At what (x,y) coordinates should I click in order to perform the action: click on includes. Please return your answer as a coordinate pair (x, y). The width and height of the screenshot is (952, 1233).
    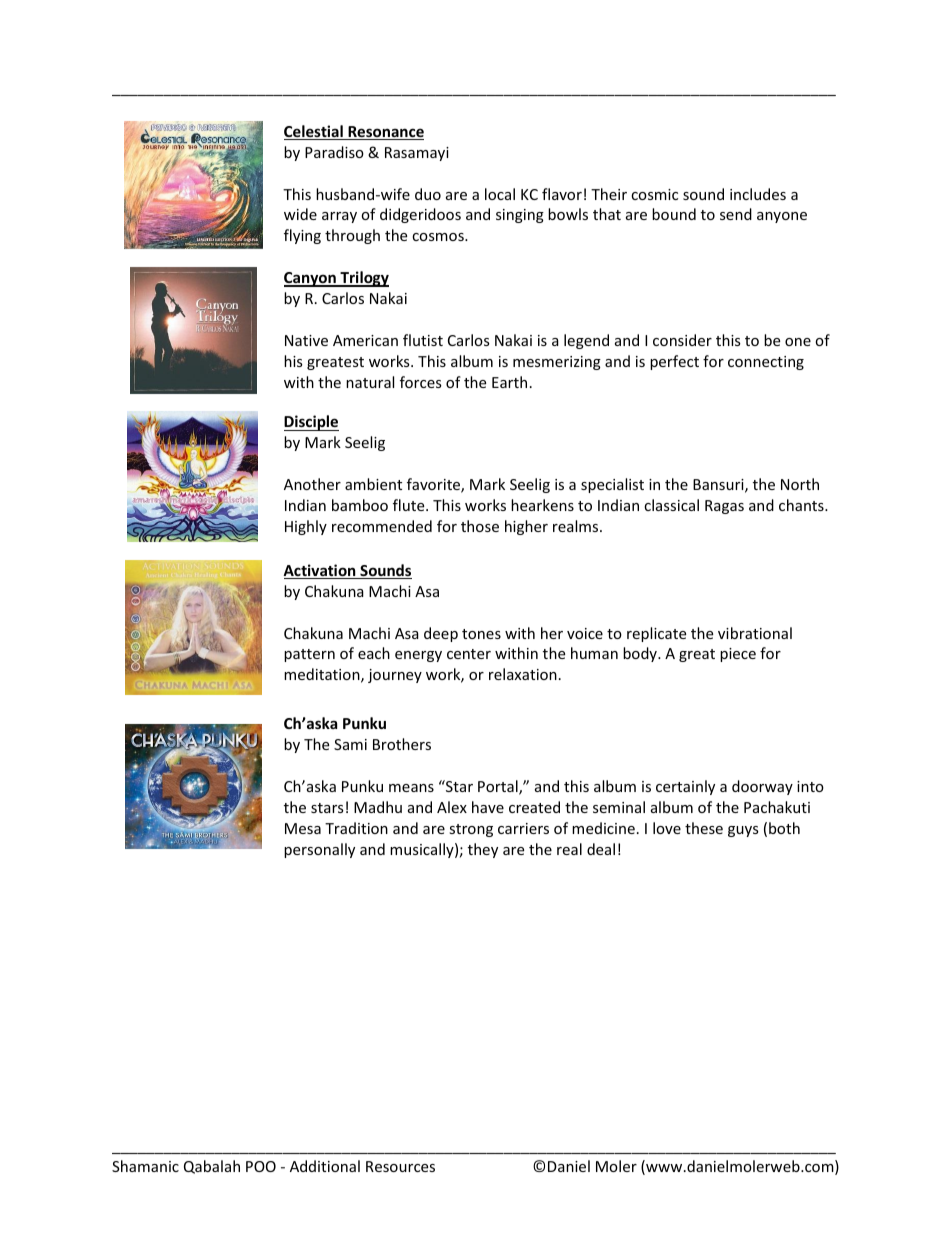
    Looking at the image, I should click on (758, 194).
